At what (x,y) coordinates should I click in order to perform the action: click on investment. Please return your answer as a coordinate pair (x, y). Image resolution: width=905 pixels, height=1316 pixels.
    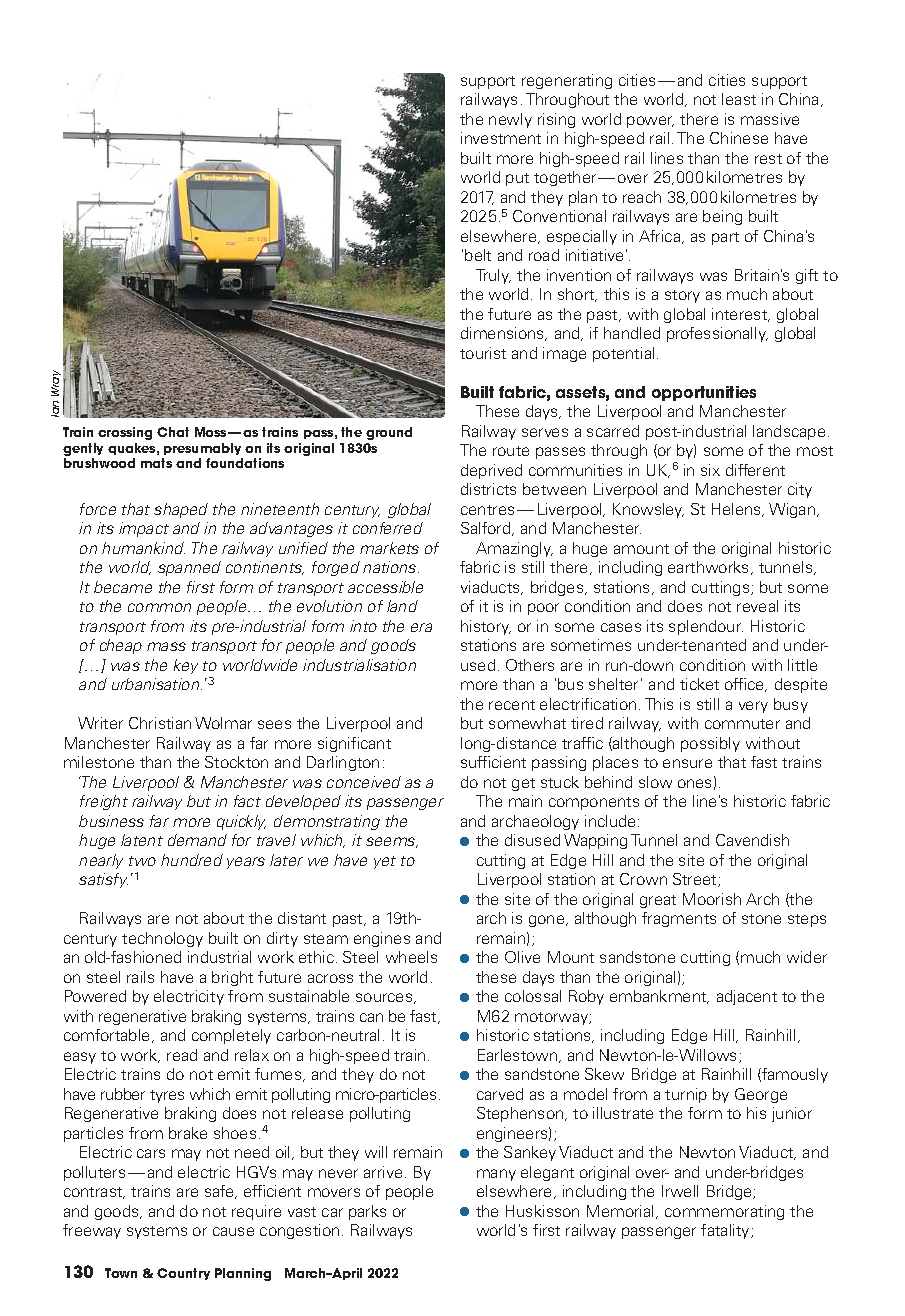
    Looking at the image, I should click on (501, 138).
